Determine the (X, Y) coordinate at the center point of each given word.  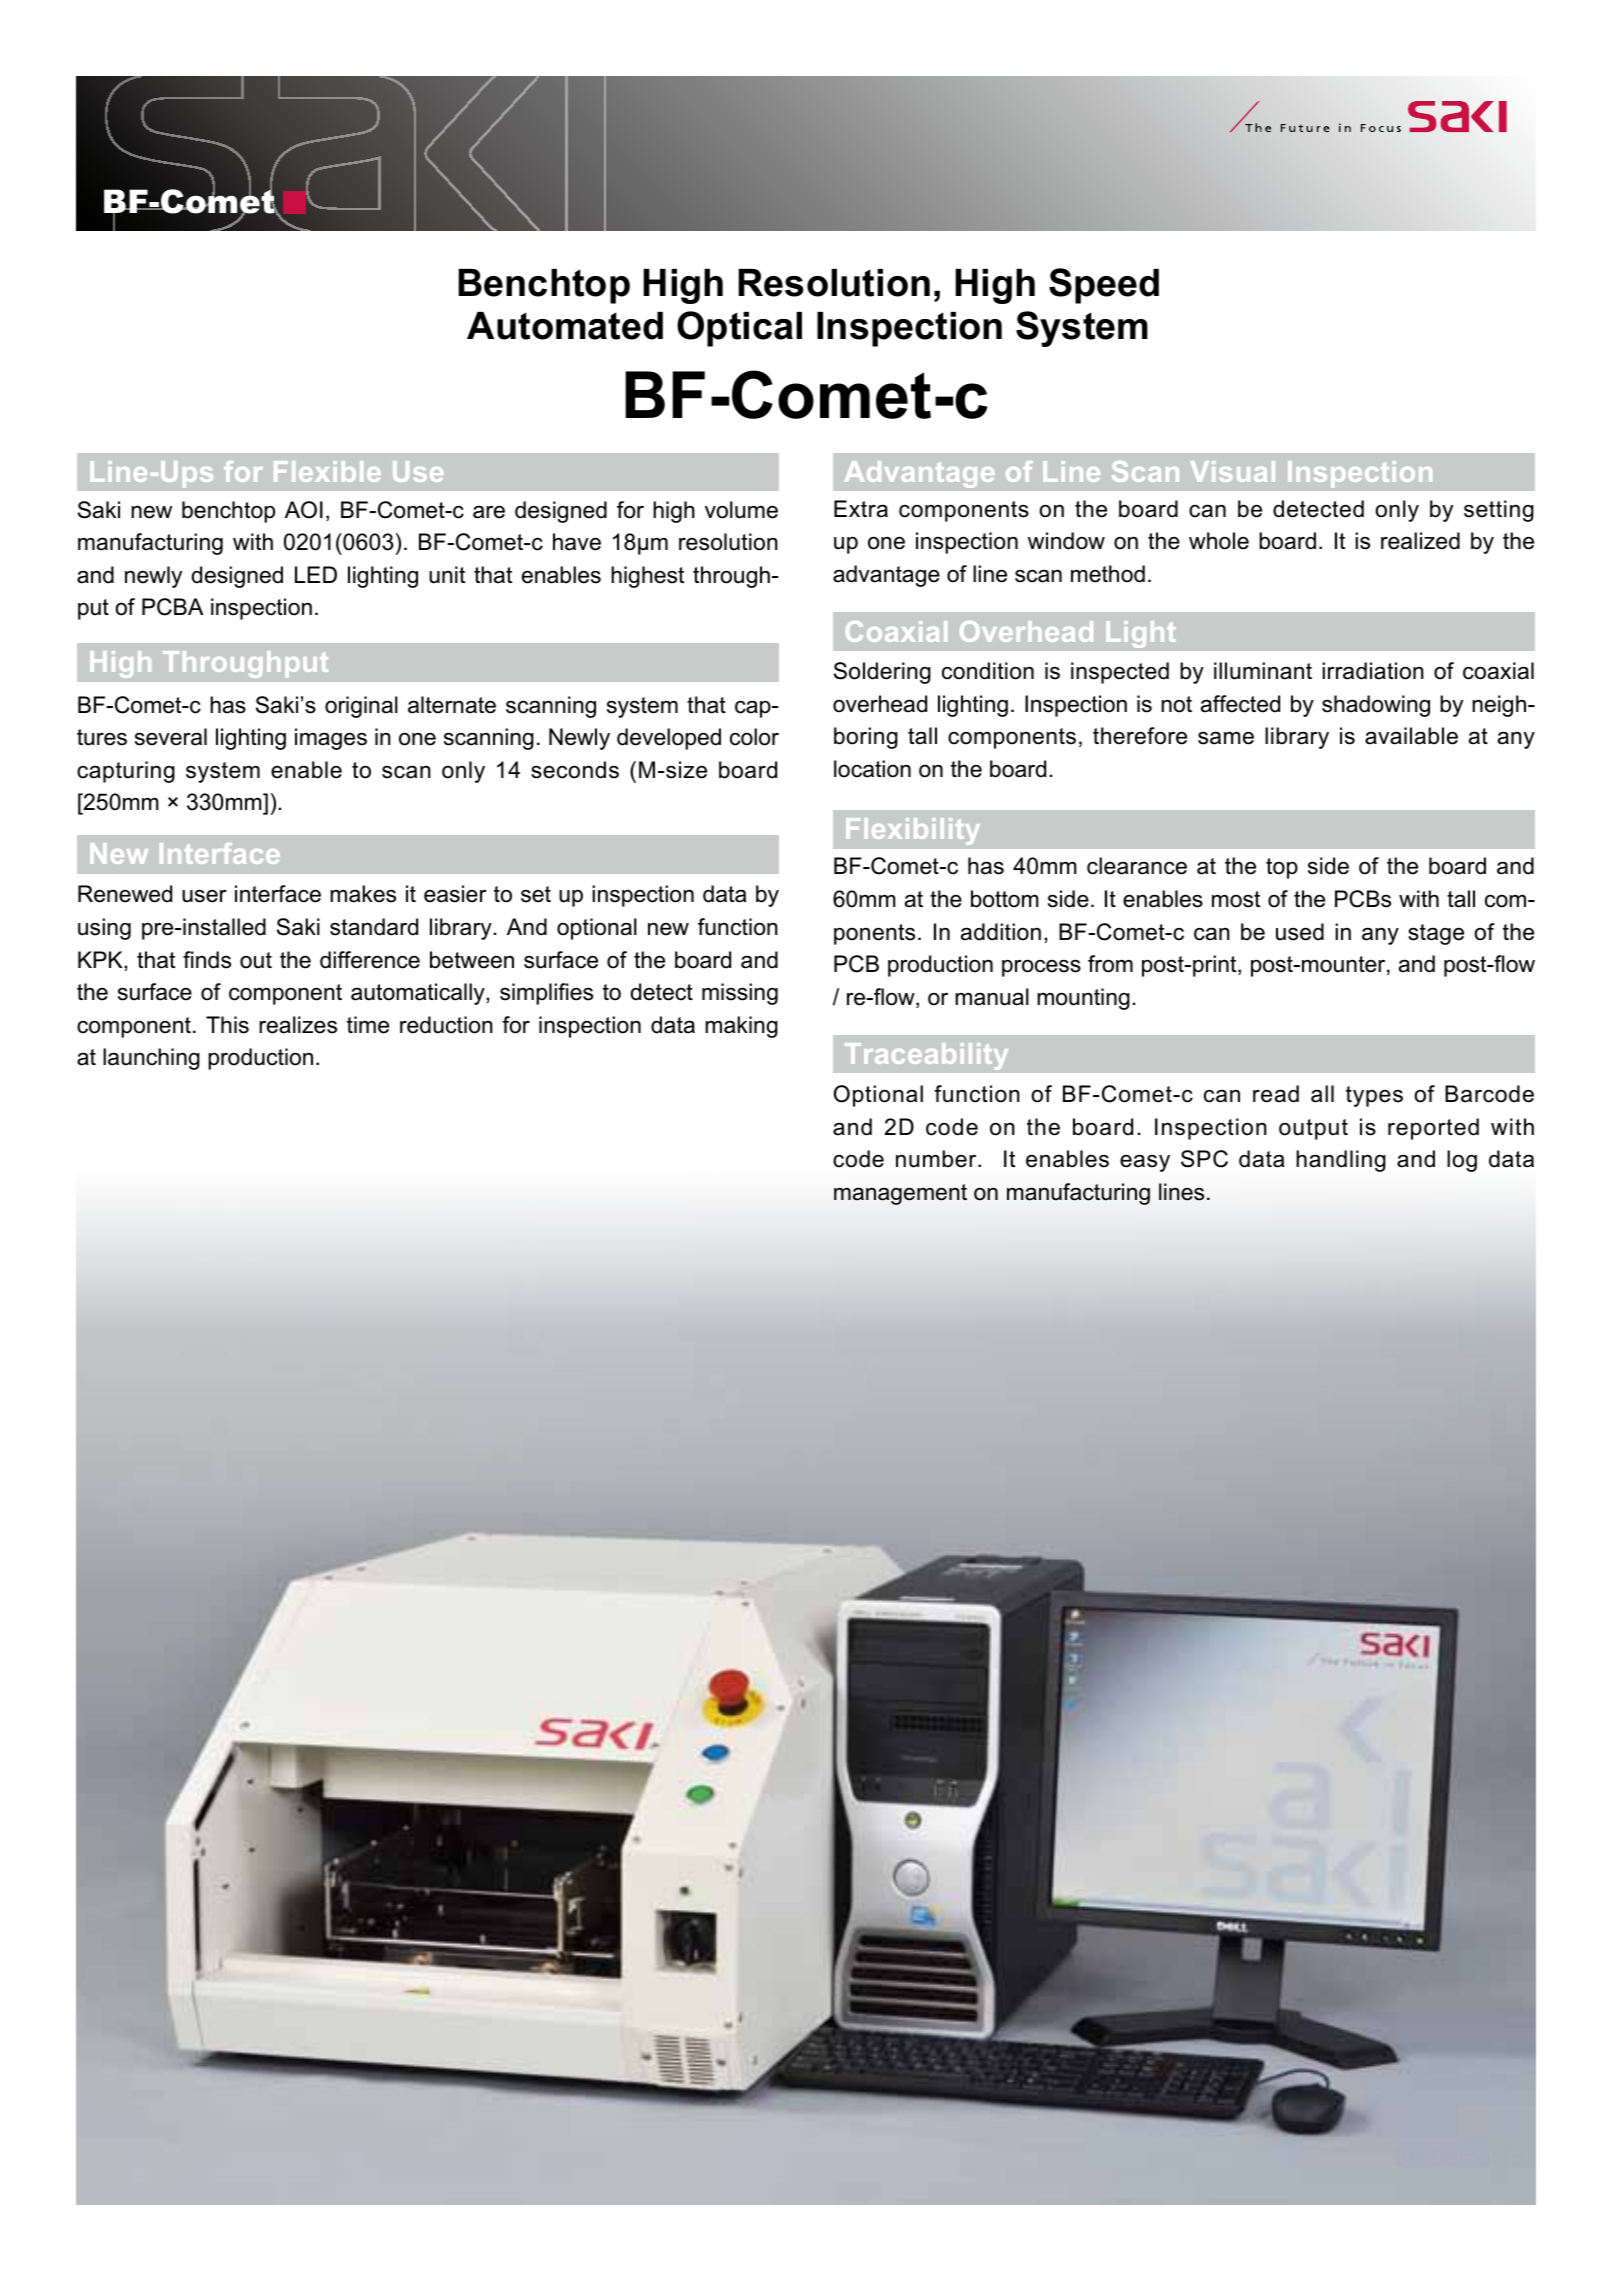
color (754, 737)
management (900, 1194)
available (1411, 736)
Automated (565, 326)
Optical (739, 329)
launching (151, 1059)
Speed (1104, 286)
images (331, 739)
